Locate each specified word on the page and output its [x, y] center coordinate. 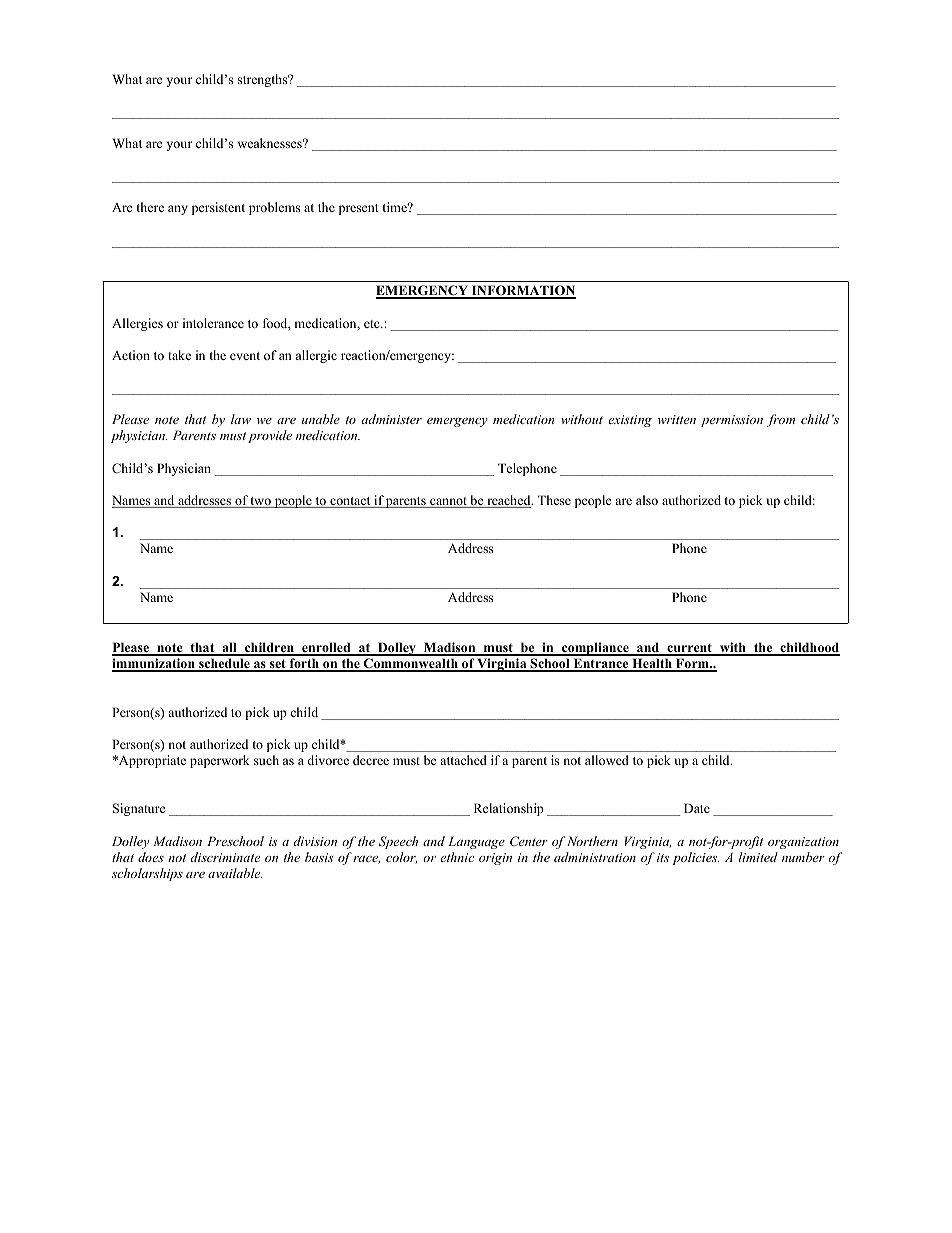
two [261, 502]
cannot [448, 502]
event [245, 356]
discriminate [225, 857]
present [359, 209]
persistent [218, 208]
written [677, 419]
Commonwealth [411, 665]
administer [392, 419]
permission [732, 421]
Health [652, 665]
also [647, 500]
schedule [224, 665]
